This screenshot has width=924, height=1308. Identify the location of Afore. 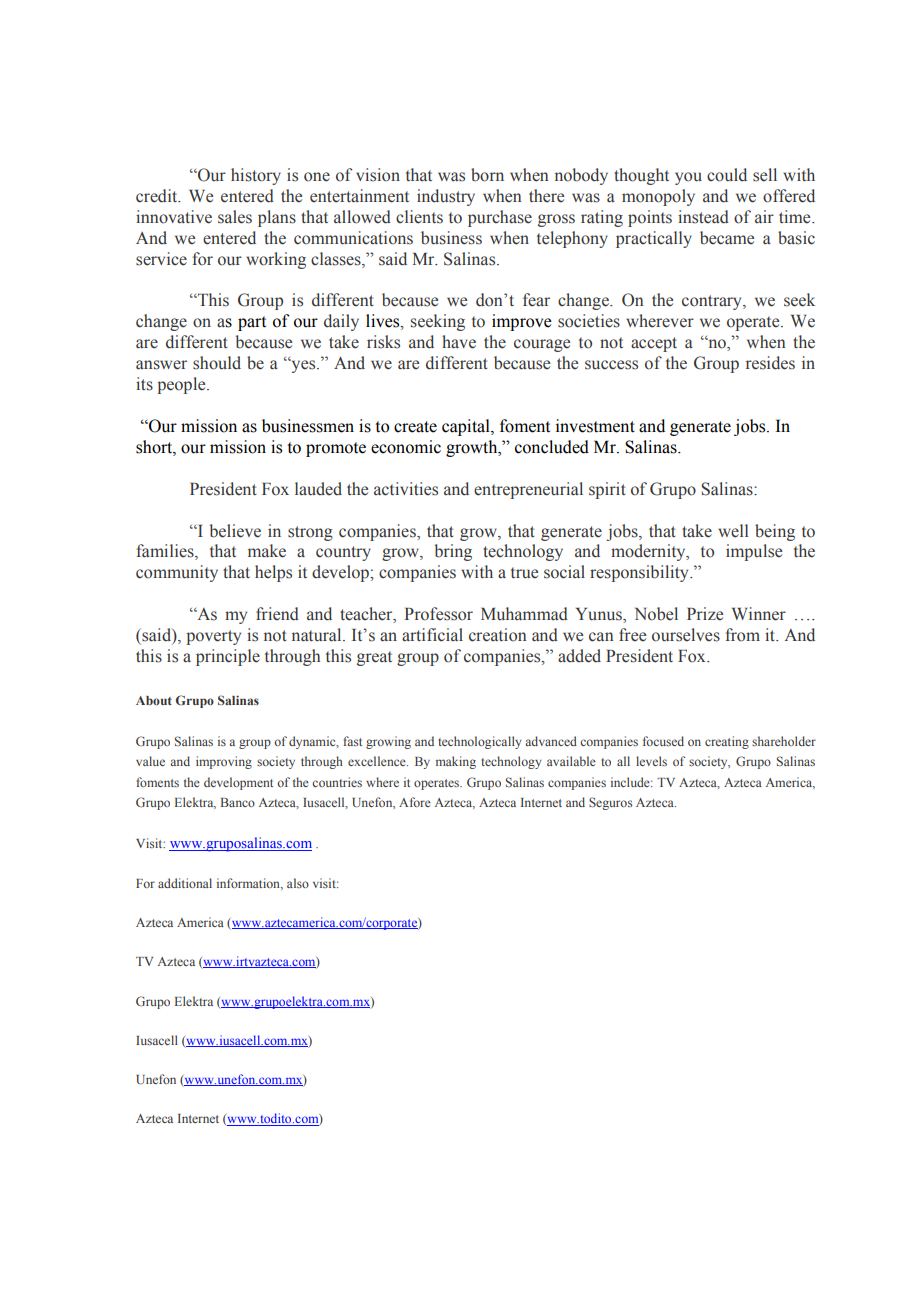
(415, 802).
